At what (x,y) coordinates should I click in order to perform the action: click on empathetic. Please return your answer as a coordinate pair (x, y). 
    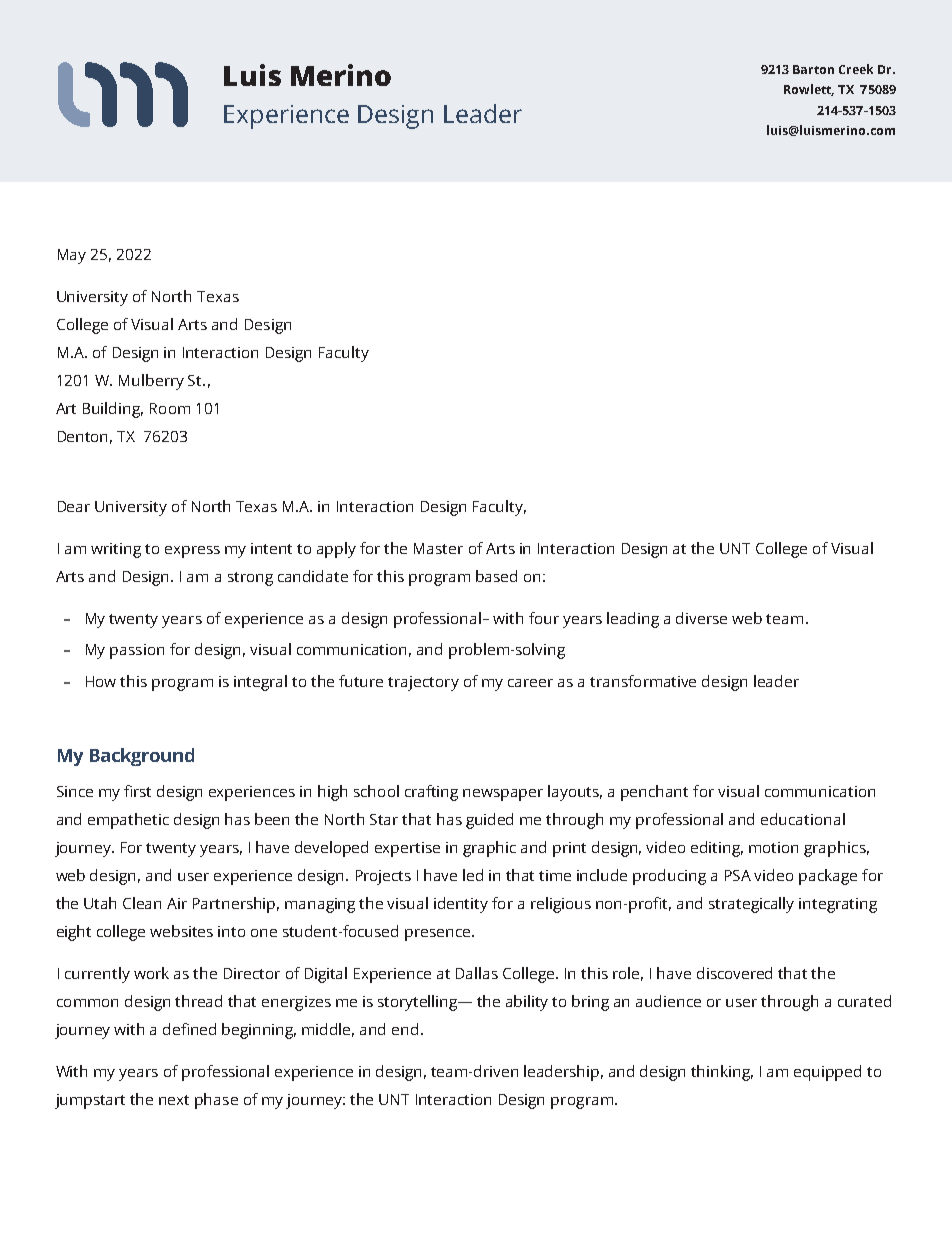
    Looking at the image, I should click on (128, 821).
